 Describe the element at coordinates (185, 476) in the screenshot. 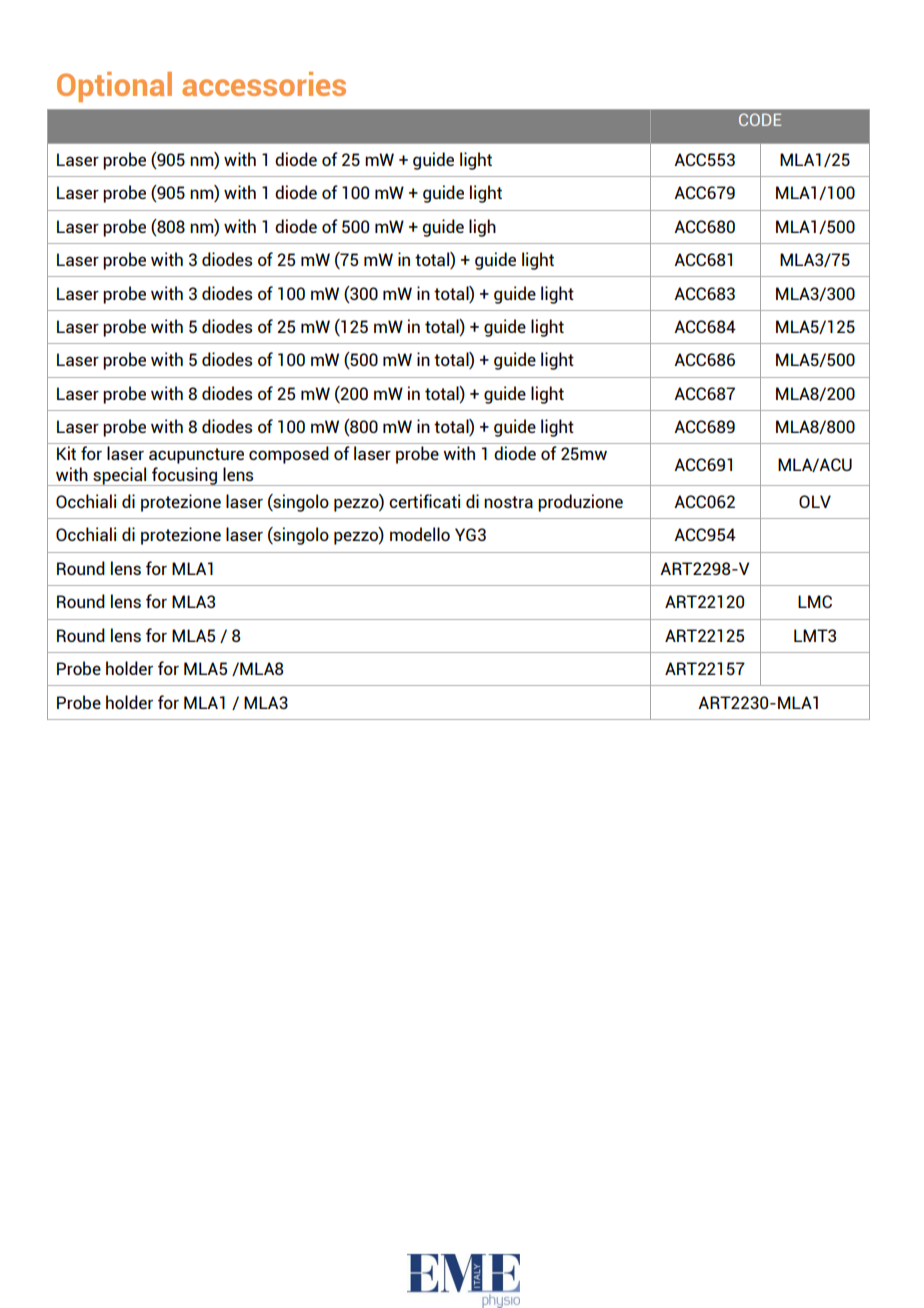

I see `focusing` at that location.
